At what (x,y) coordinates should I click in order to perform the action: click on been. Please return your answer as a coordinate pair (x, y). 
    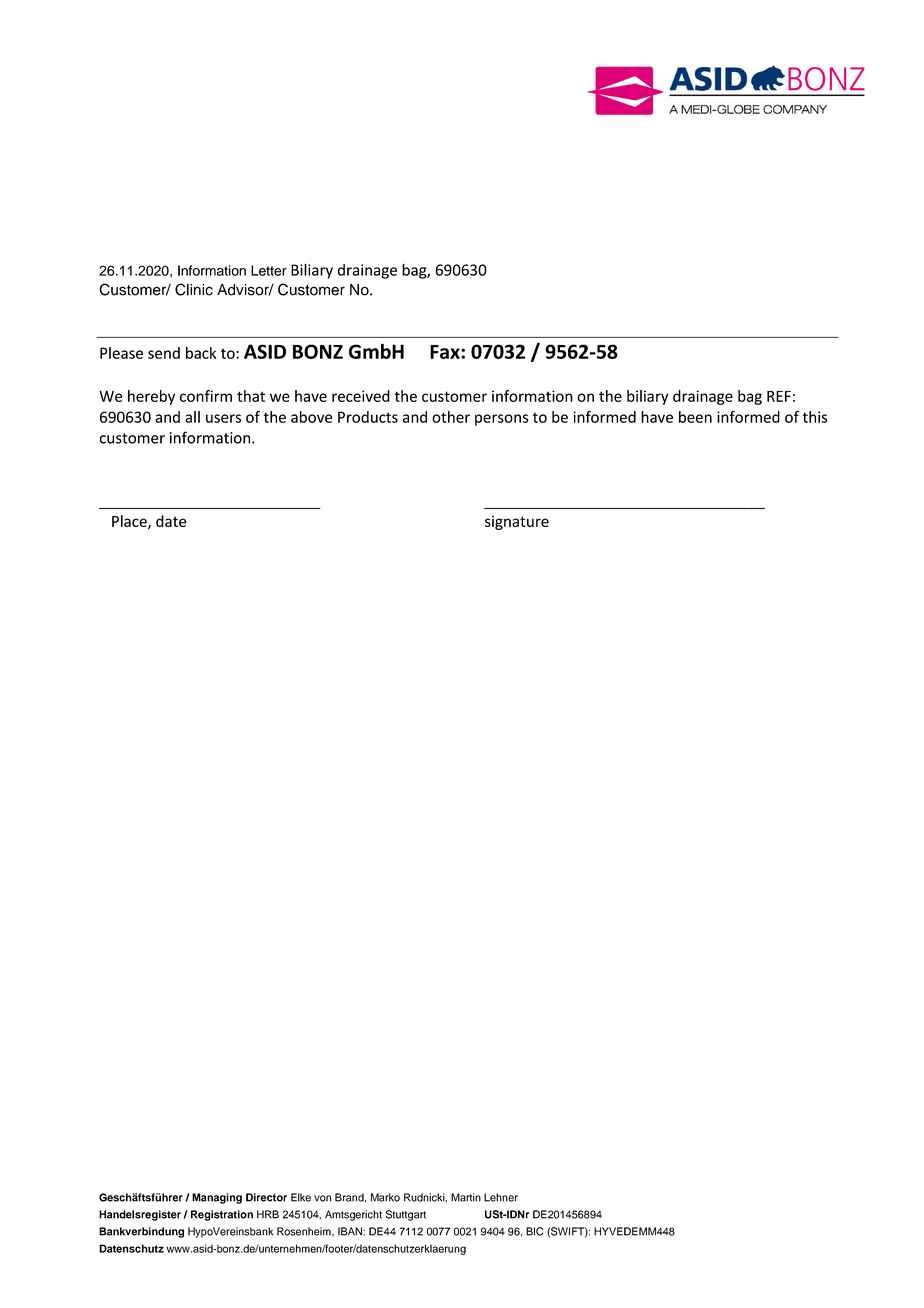
    Looking at the image, I should click on (695, 417).
